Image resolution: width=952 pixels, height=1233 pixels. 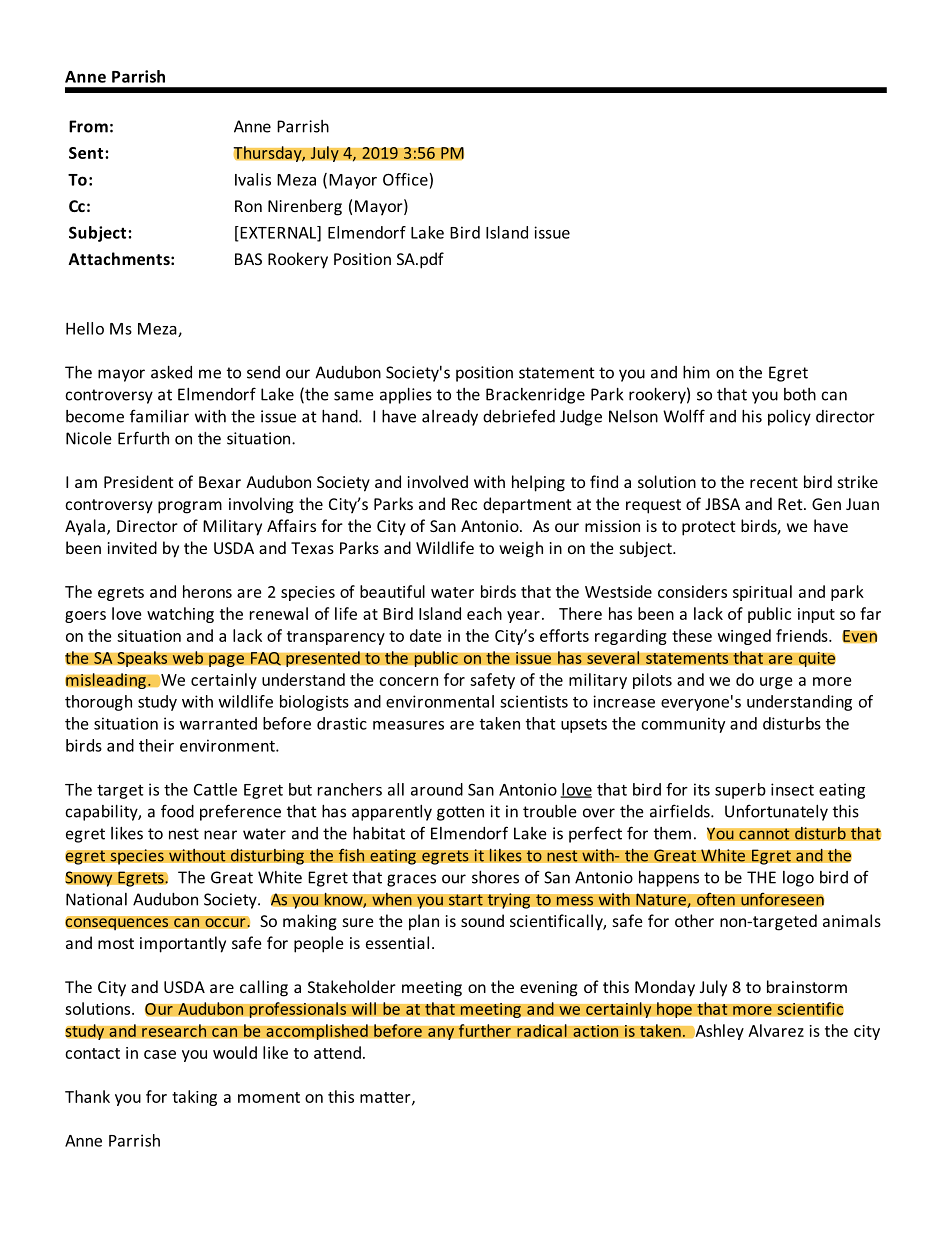 I want to click on EXTERNAL, so click(x=278, y=233).
